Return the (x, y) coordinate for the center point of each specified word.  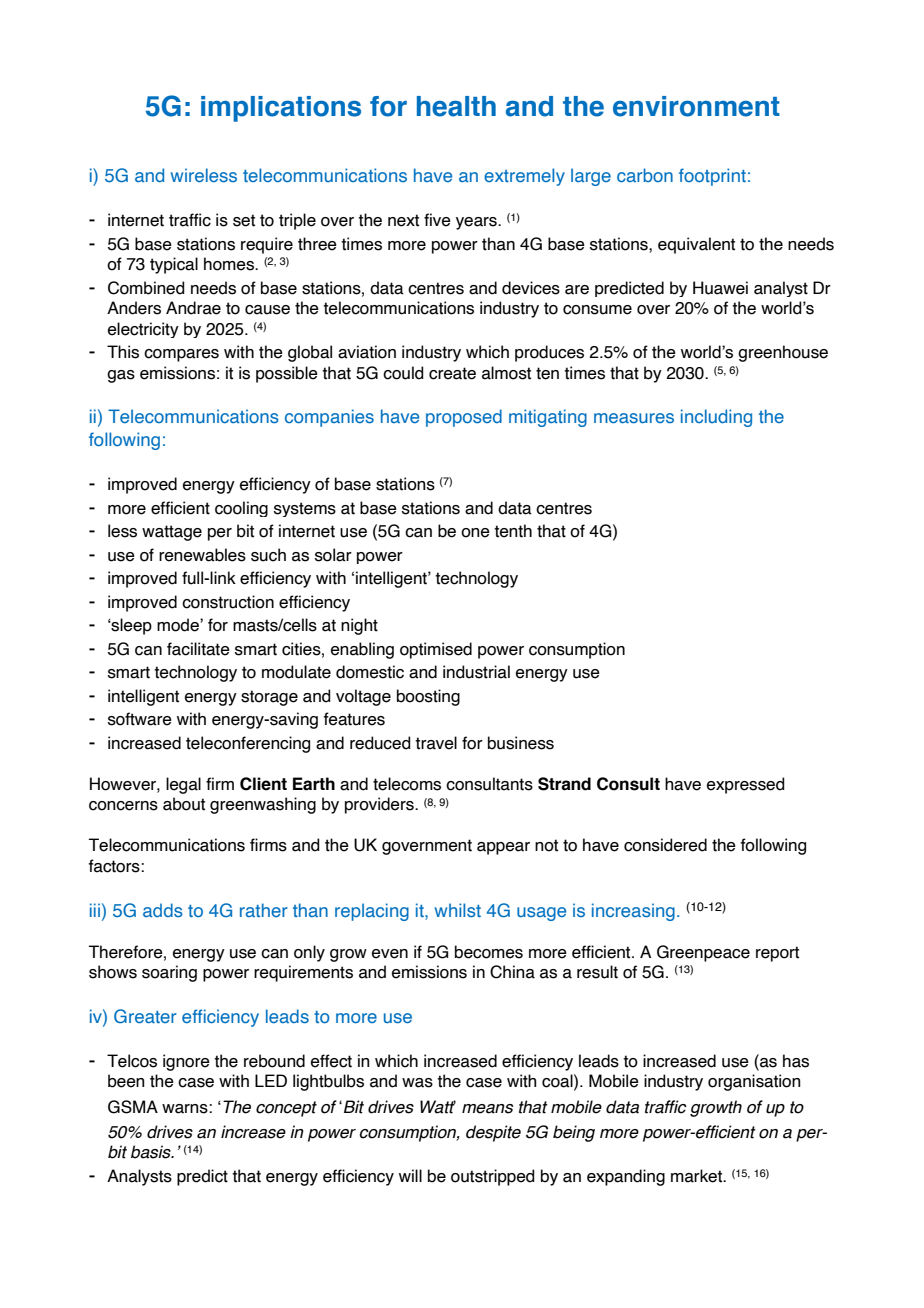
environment (696, 106)
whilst (458, 910)
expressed (746, 785)
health (456, 106)
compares (181, 355)
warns (186, 1109)
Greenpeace (703, 953)
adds (163, 910)
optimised (436, 650)
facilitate (198, 649)
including (716, 418)
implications (281, 109)
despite (493, 1133)
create (452, 373)
